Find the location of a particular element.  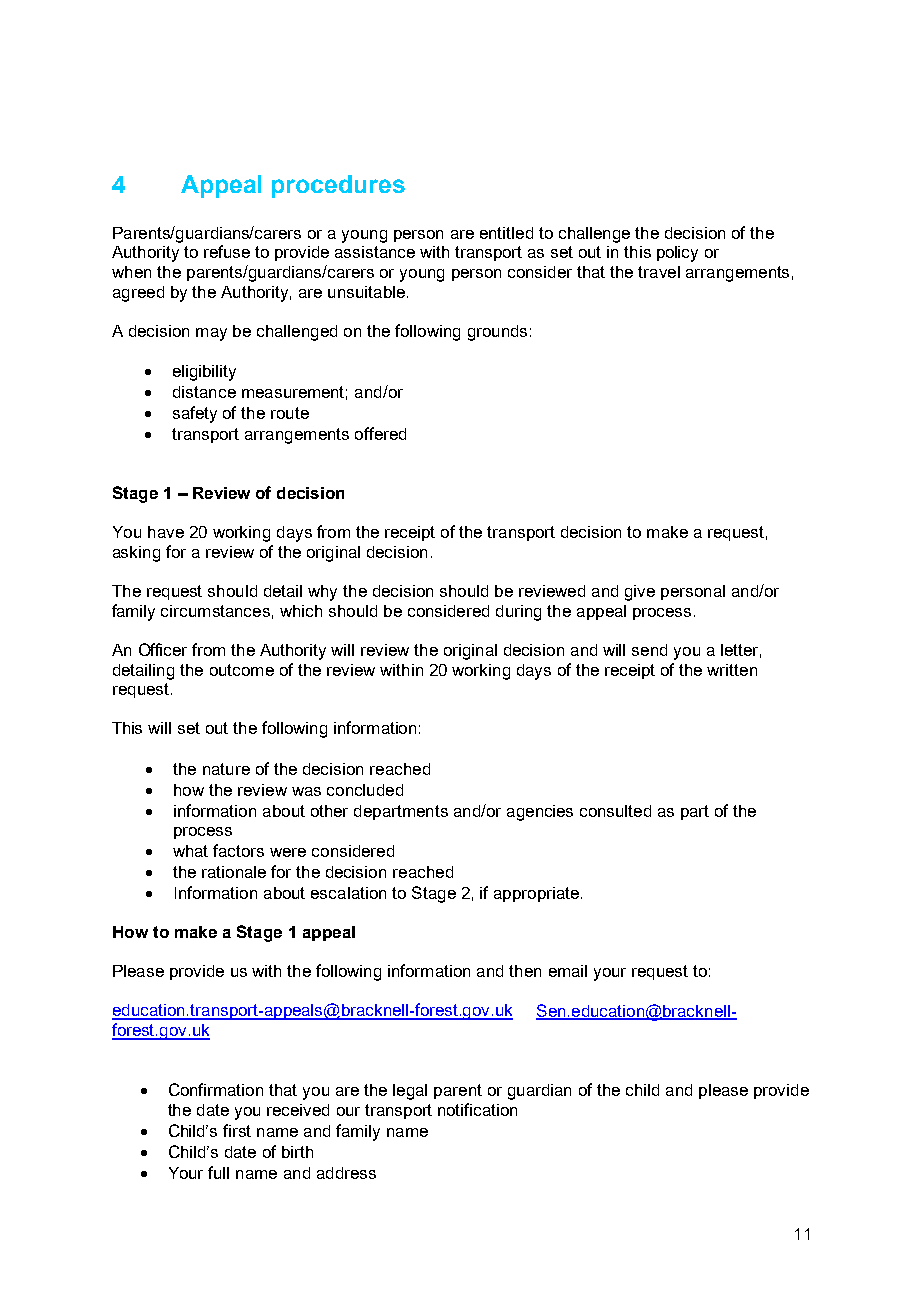

travel is located at coordinates (659, 272).
